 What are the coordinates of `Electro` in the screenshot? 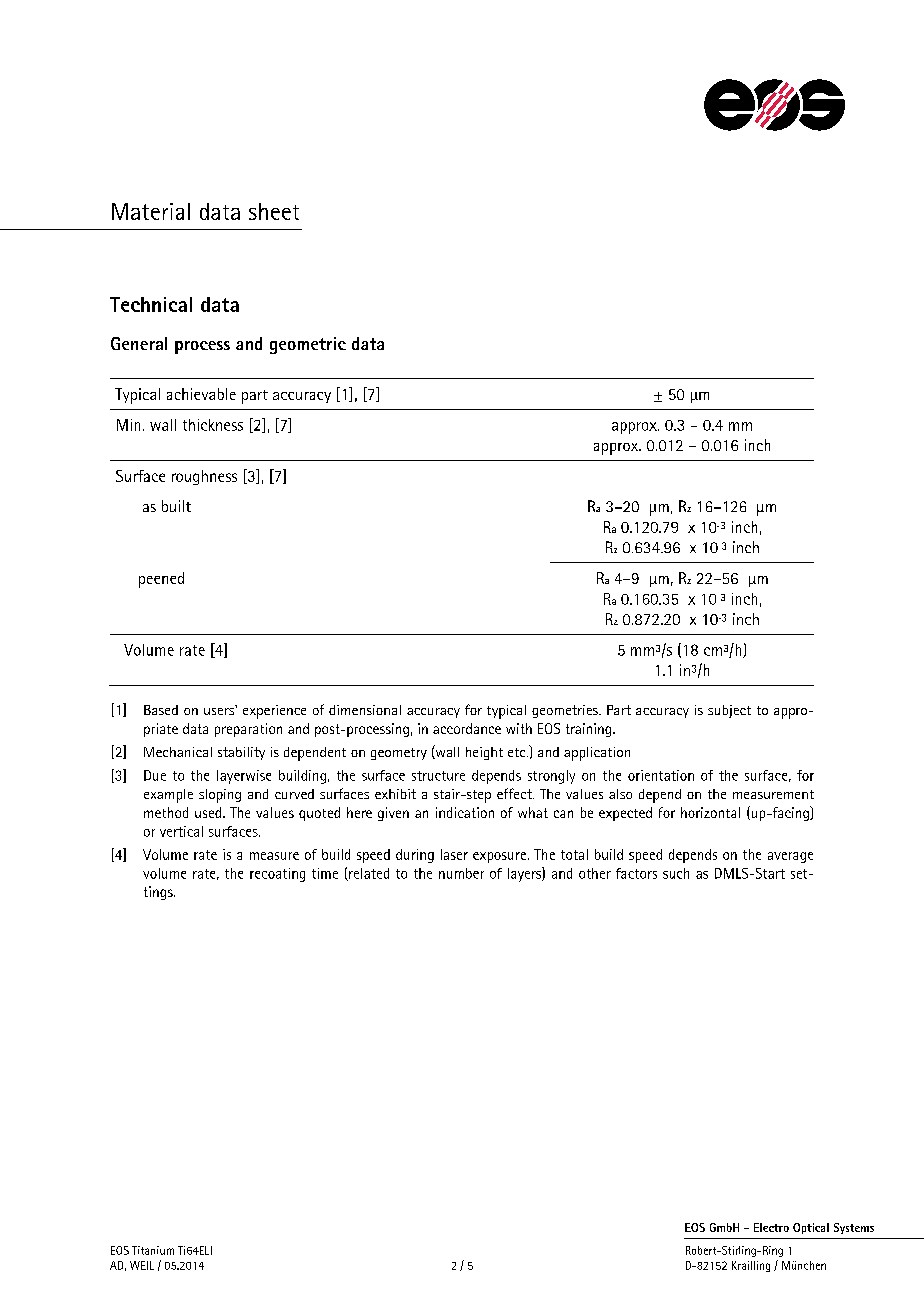 It's located at (771, 1227).
